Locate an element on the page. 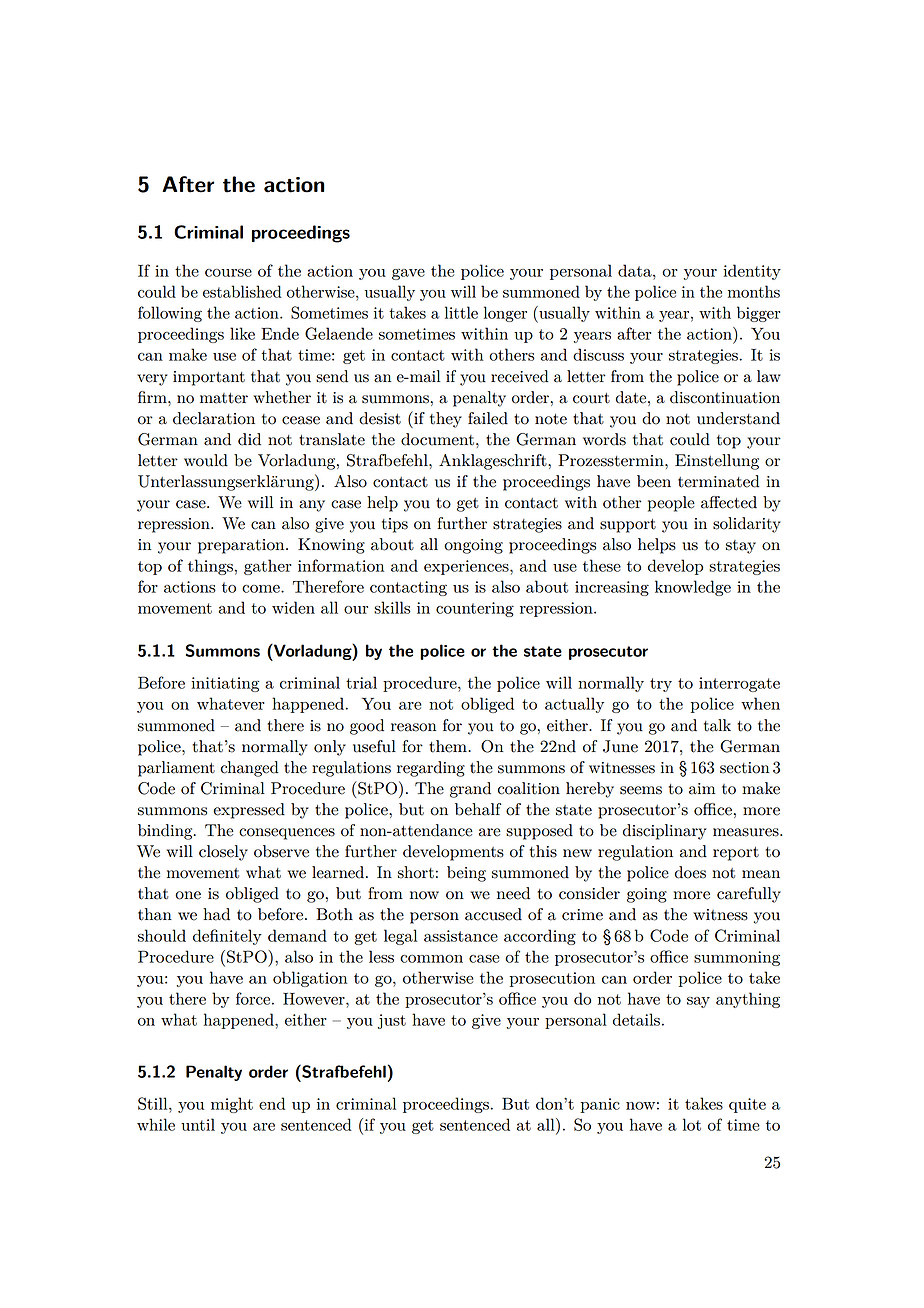  summoning is located at coordinates (737, 958).
